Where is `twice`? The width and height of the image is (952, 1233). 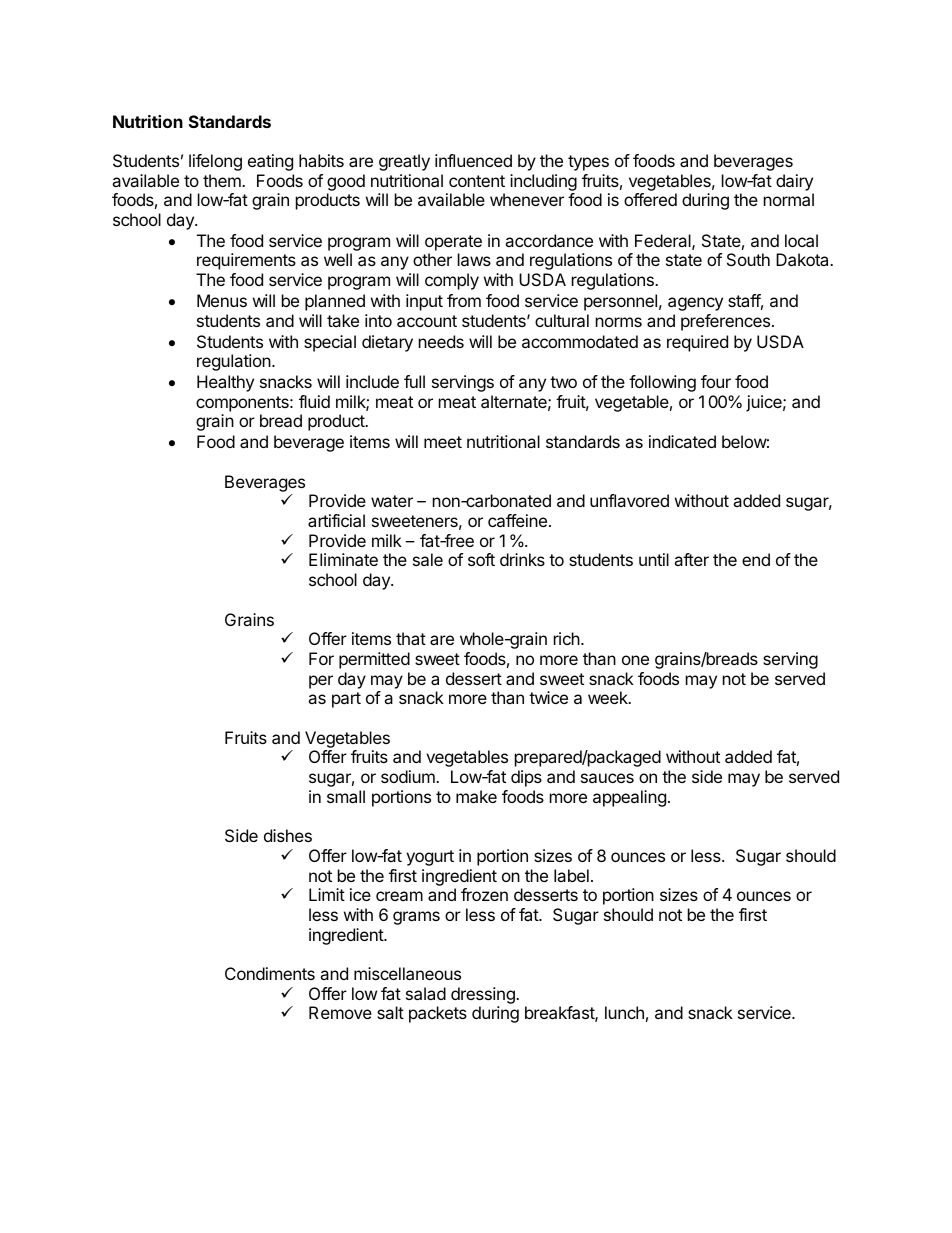
twice is located at coordinates (548, 697).
